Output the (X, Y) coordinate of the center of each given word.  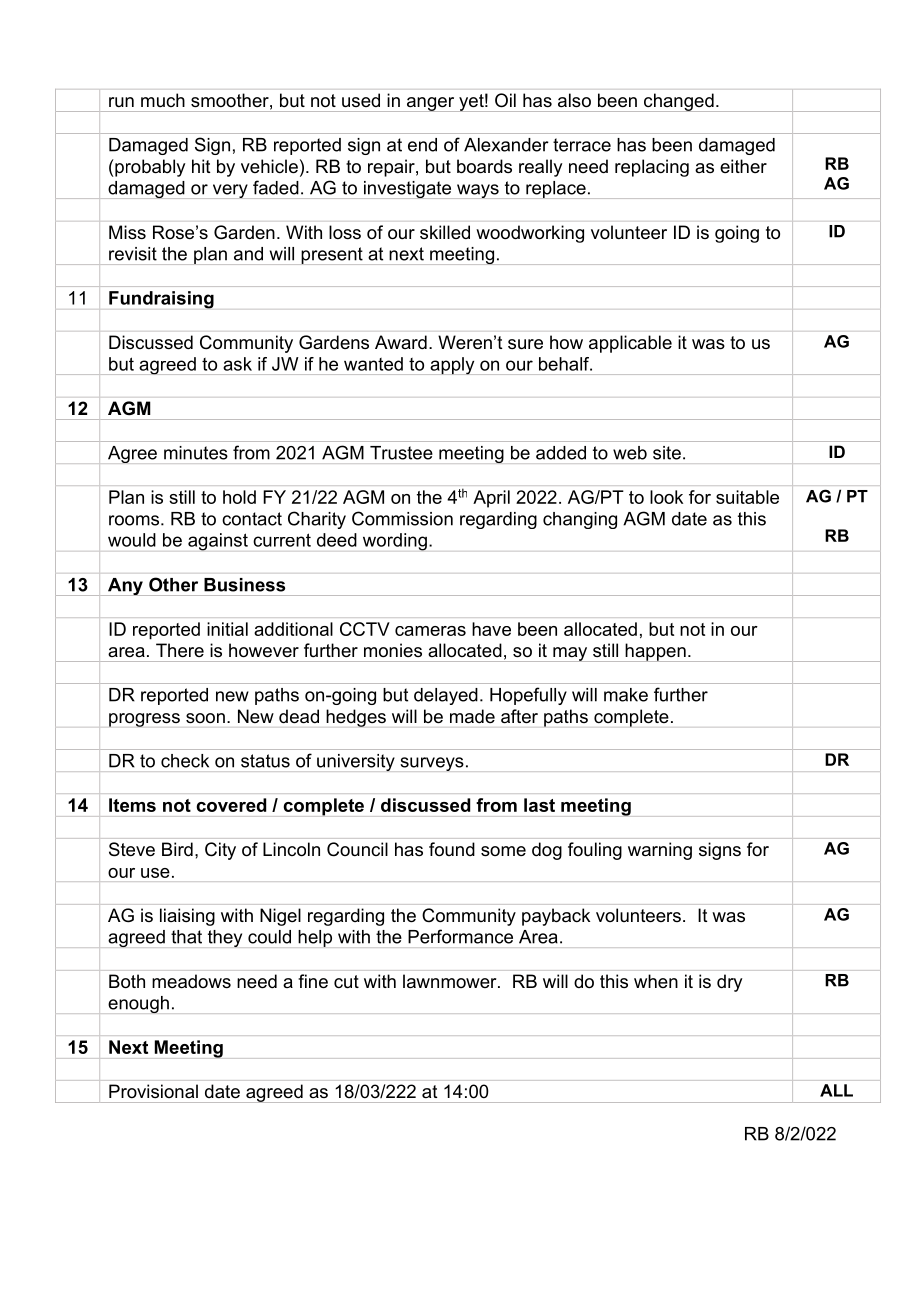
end (422, 145)
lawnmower (451, 981)
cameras (430, 631)
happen (655, 652)
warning (660, 851)
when (656, 981)
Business (244, 585)
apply (452, 366)
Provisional (153, 1091)
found (452, 849)
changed (679, 102)
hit (201, 166)
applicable (630, 344)
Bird (177, 849)
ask (237, 364)
